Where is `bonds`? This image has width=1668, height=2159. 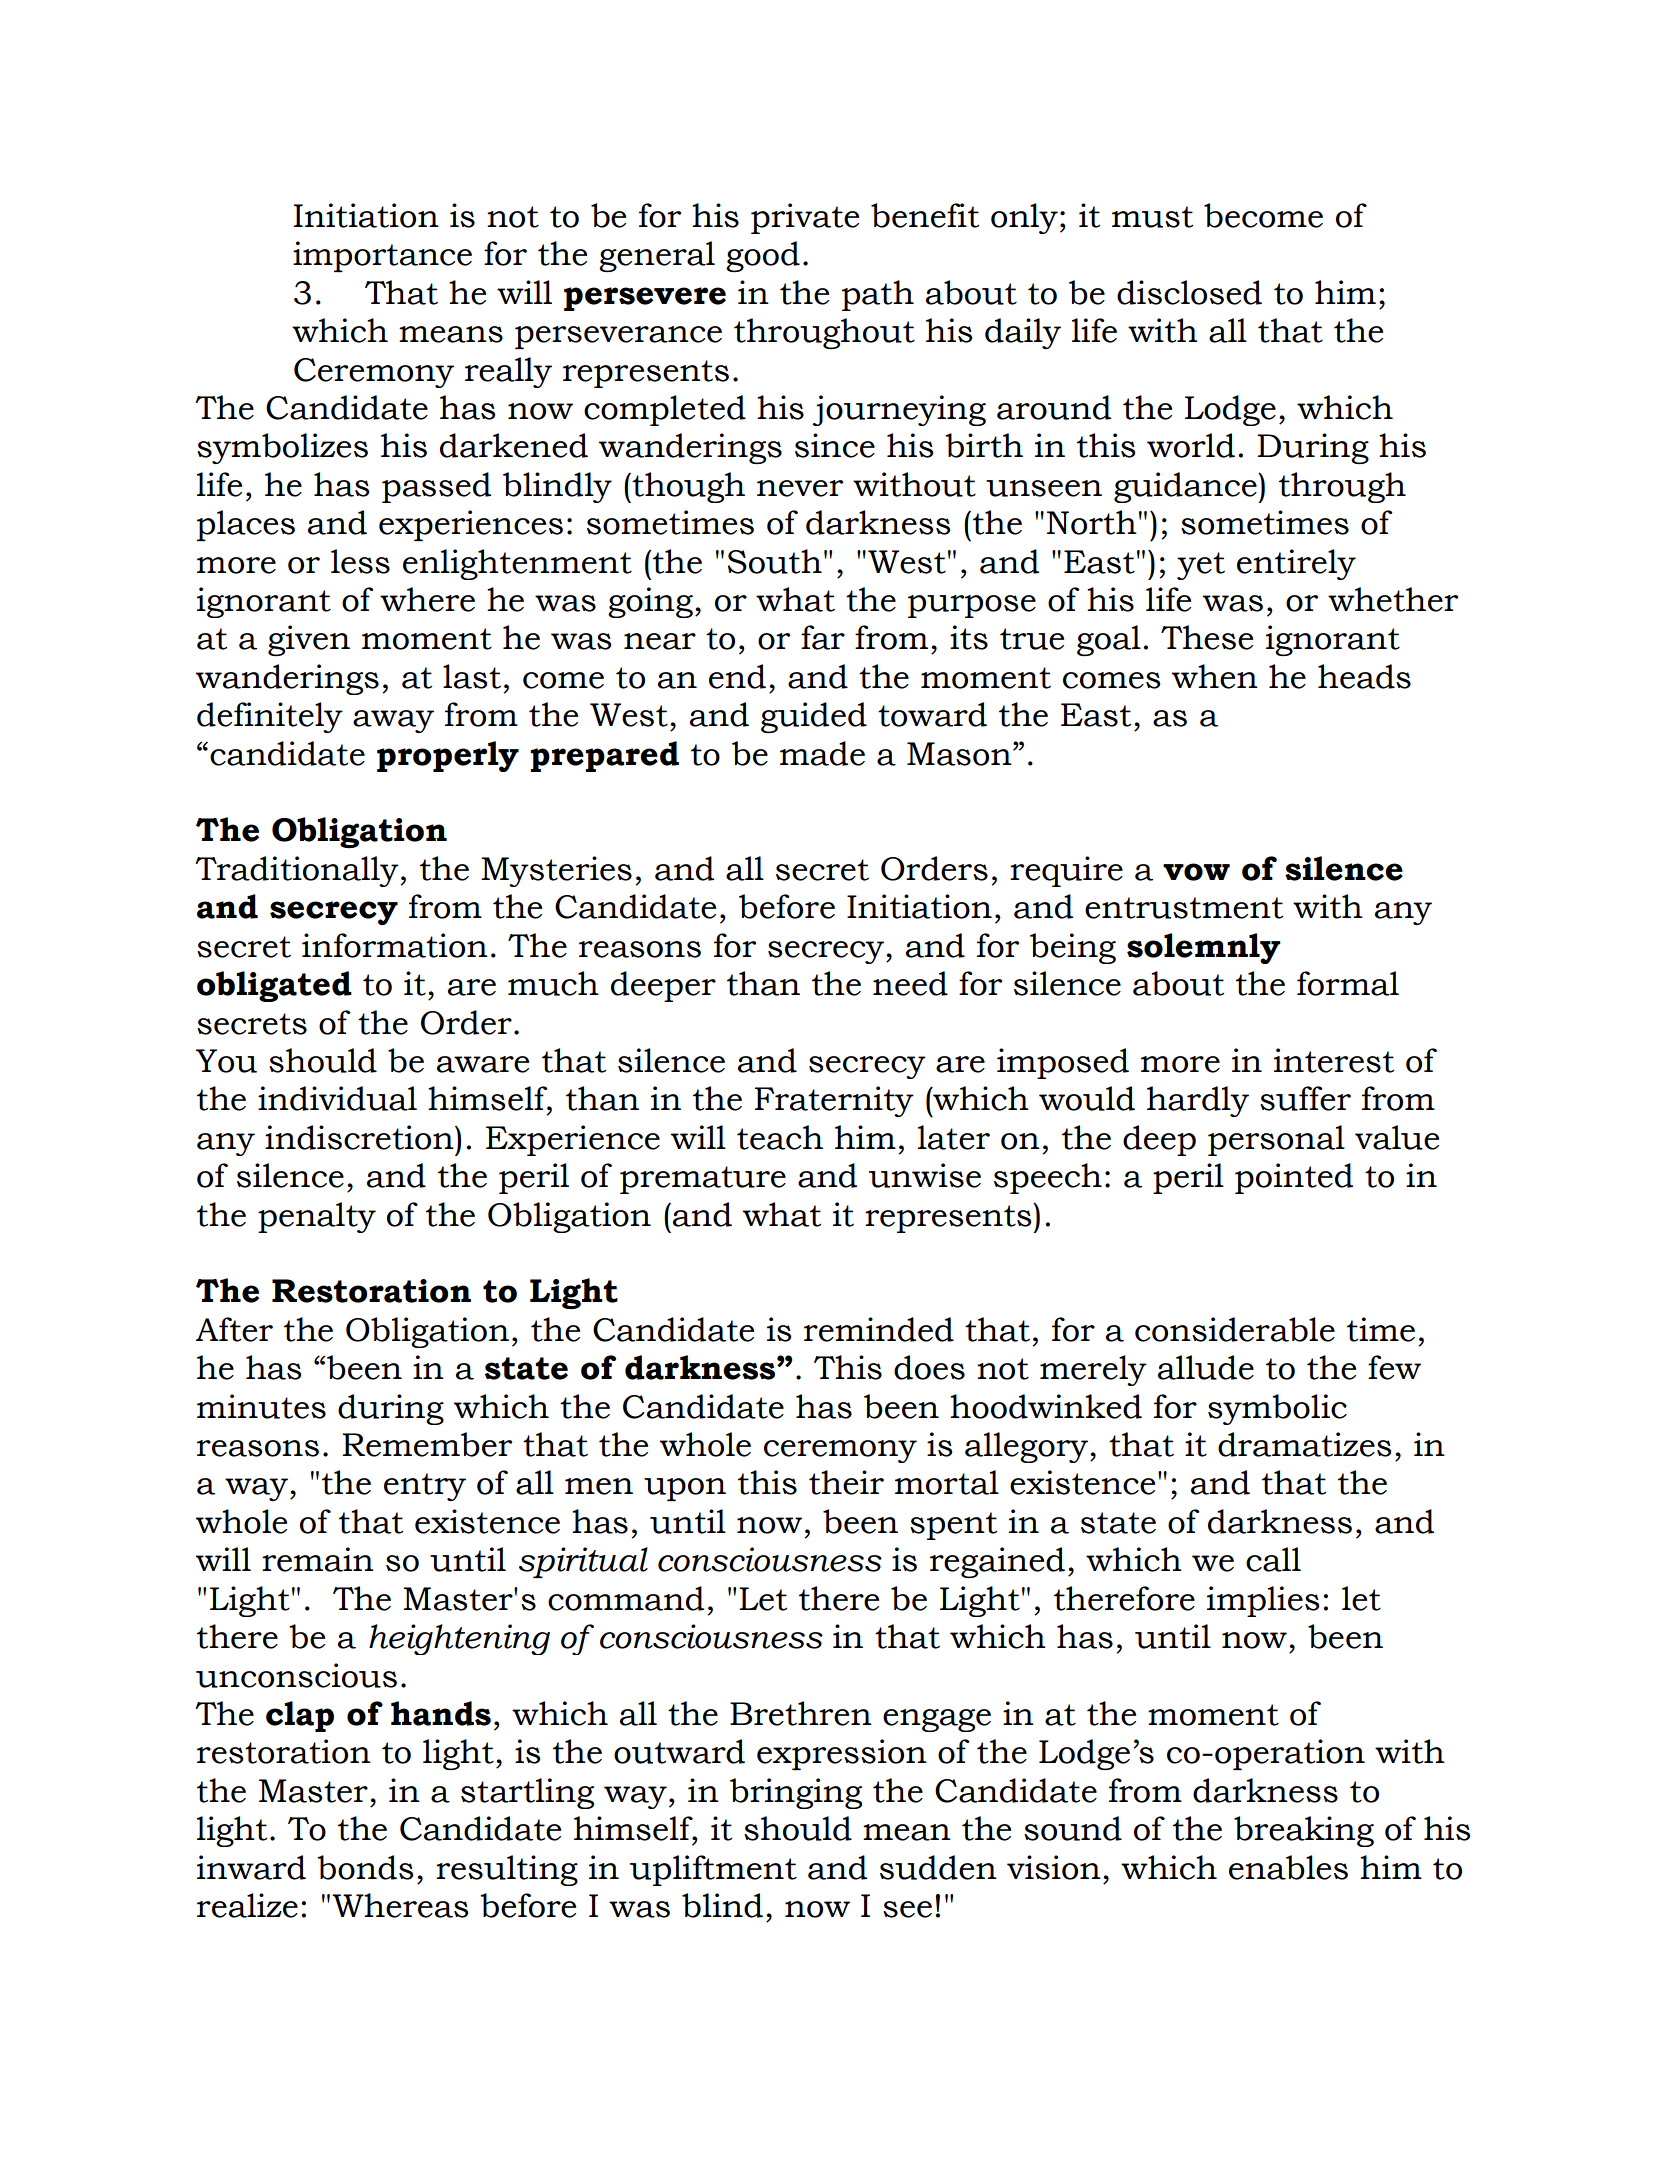 bonds is located at coordinates (365, 1867).
